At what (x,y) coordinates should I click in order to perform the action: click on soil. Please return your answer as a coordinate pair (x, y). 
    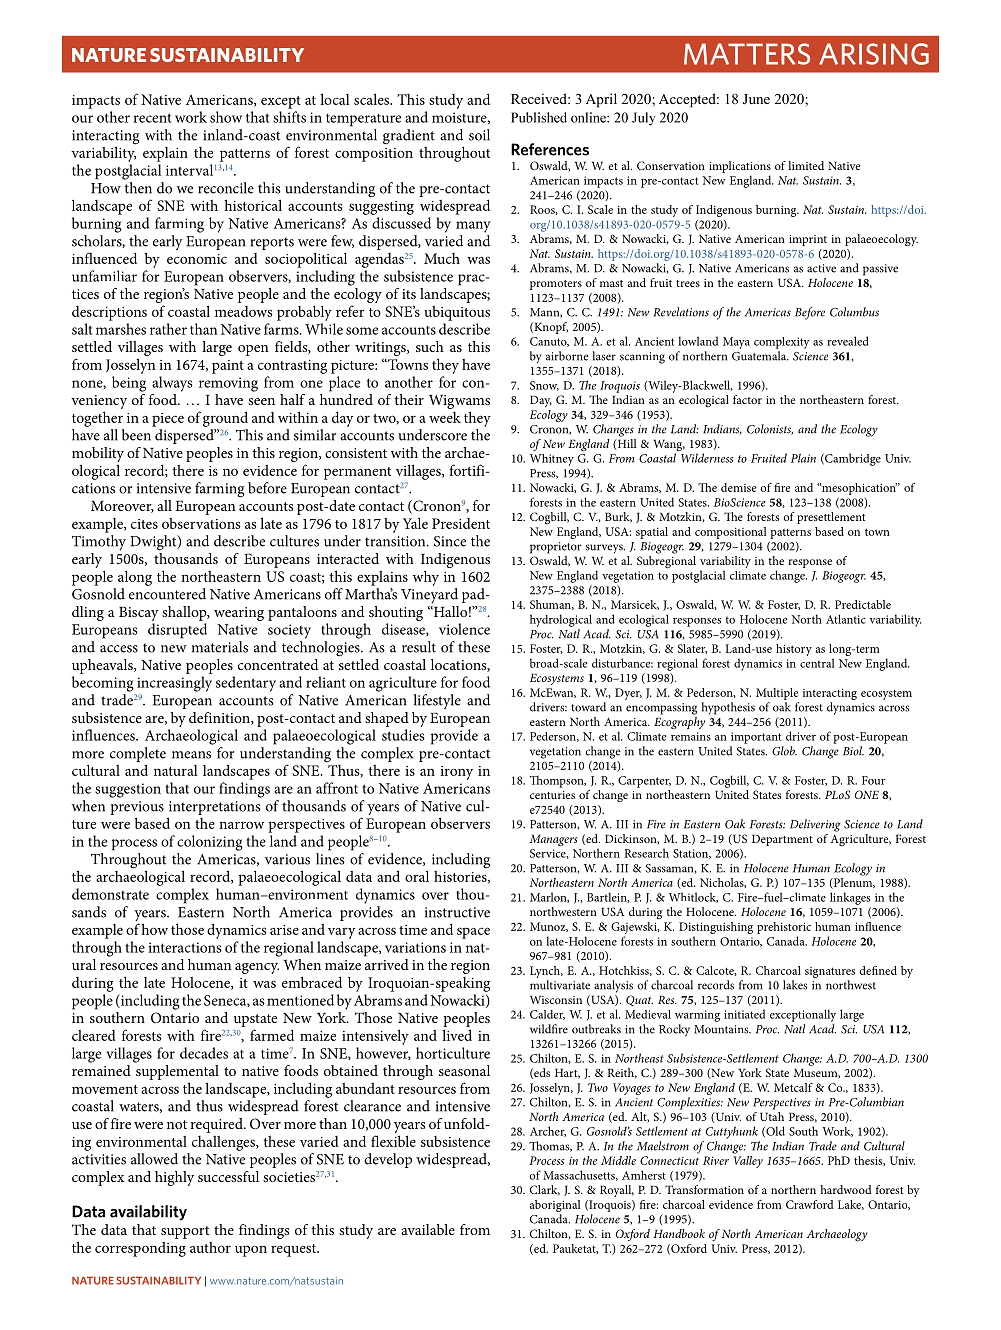
    Looking at the image, I should click on (479, 135).
